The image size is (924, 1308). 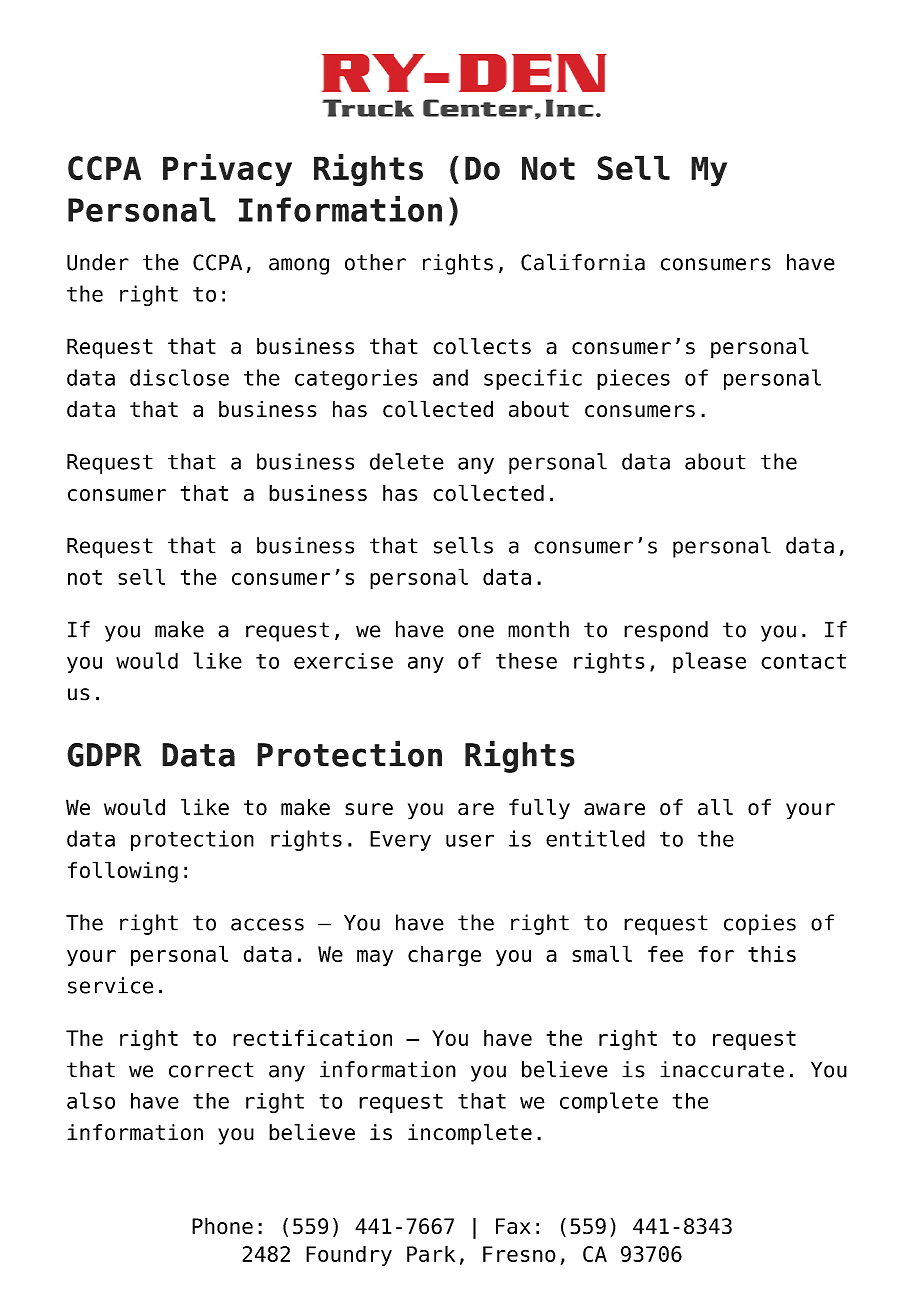 I want to click on Phone, so click(x=222, y=1226).
